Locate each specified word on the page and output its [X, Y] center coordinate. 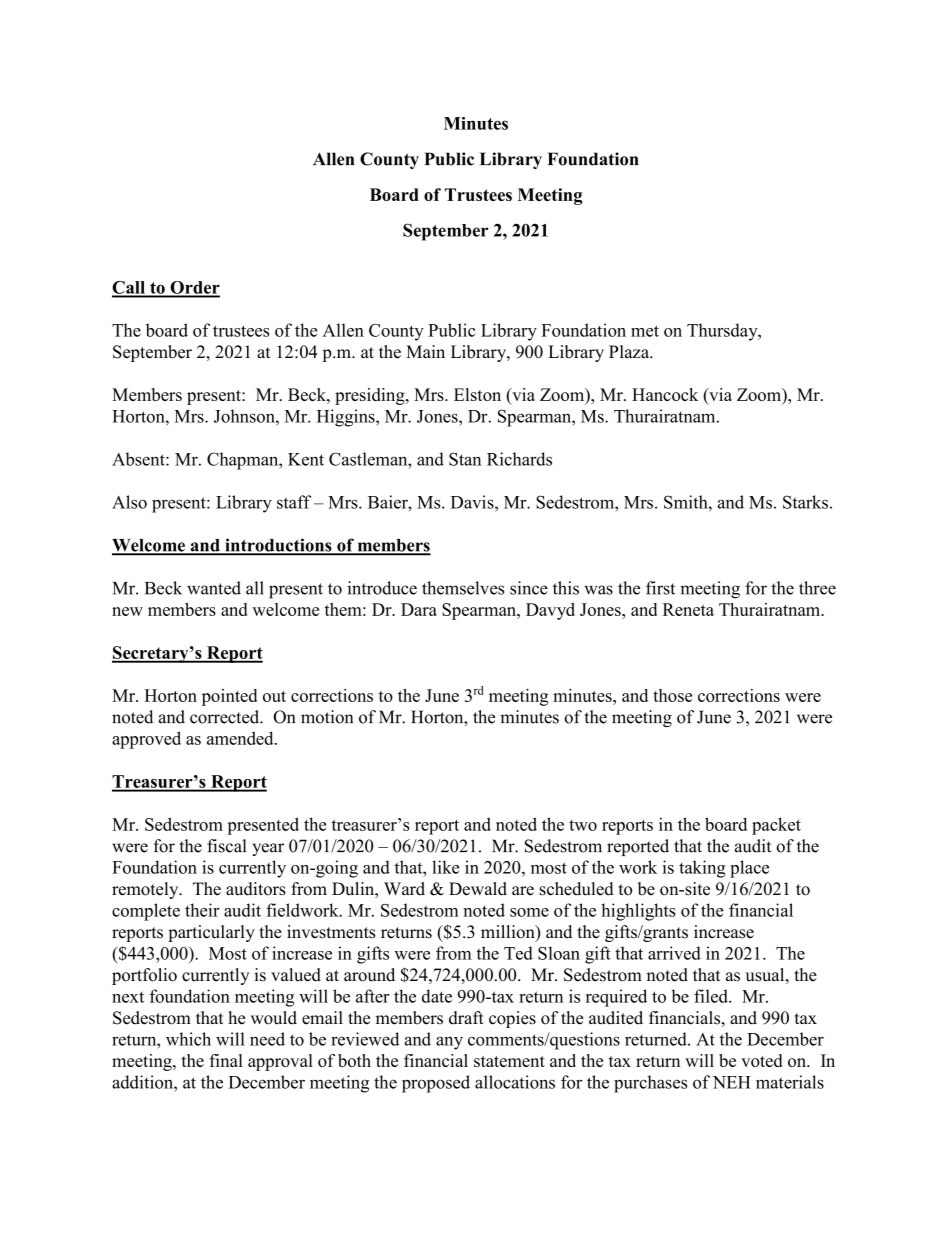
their [202, 910]
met [645, 331]
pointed [229, 697]
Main [425, 351]
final [226, 1060]
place [749, 869]
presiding [371, 396]
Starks [805, 502]
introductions [278, 546]
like [445, 867]
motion [327, 717]
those [672, 695]
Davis [473, 502]
